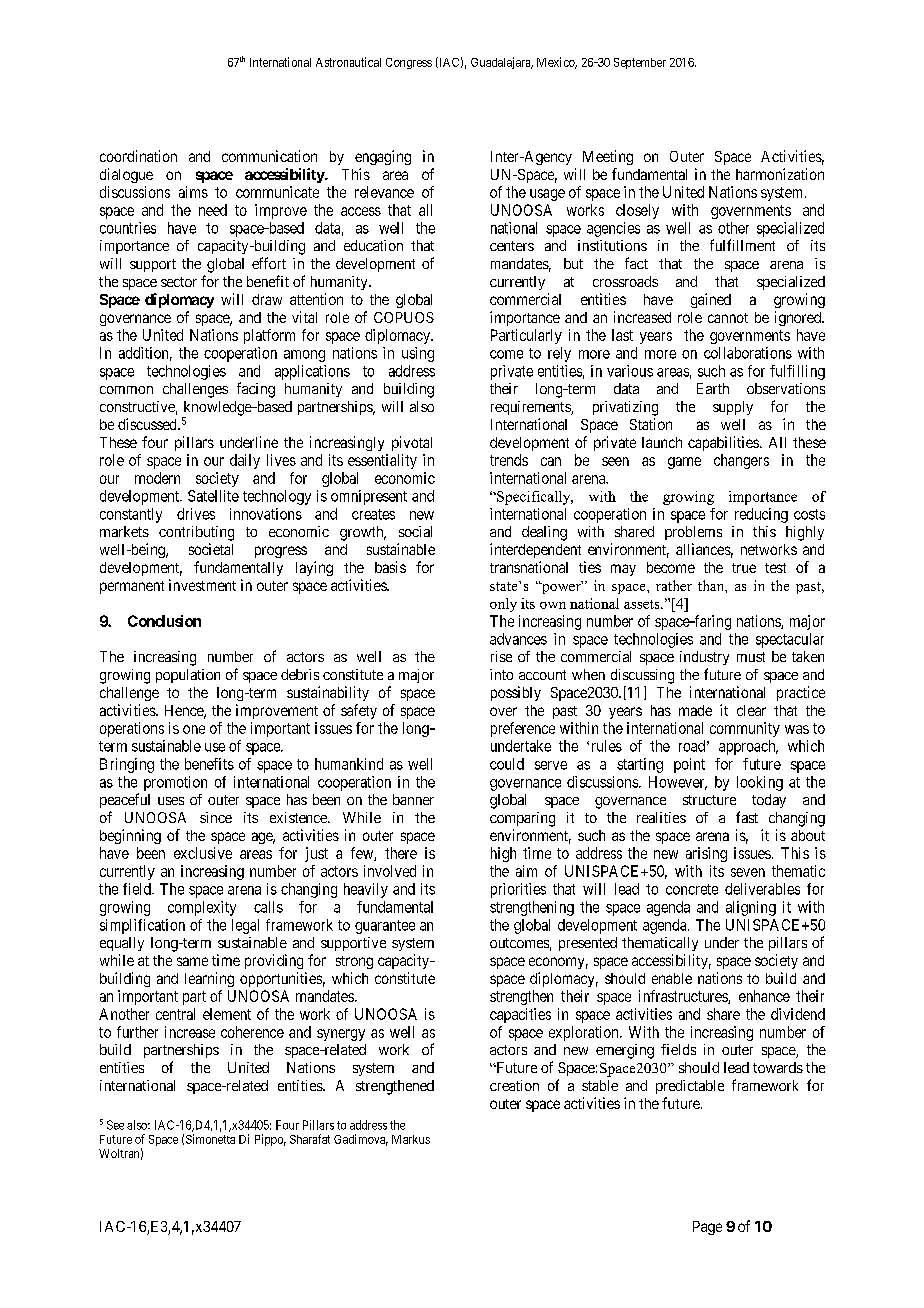 The width and height of the screenshot is (924, 1308). Describe the element at coordinates (411, 1139) in the screenshot. I see `Markus` at that location.
